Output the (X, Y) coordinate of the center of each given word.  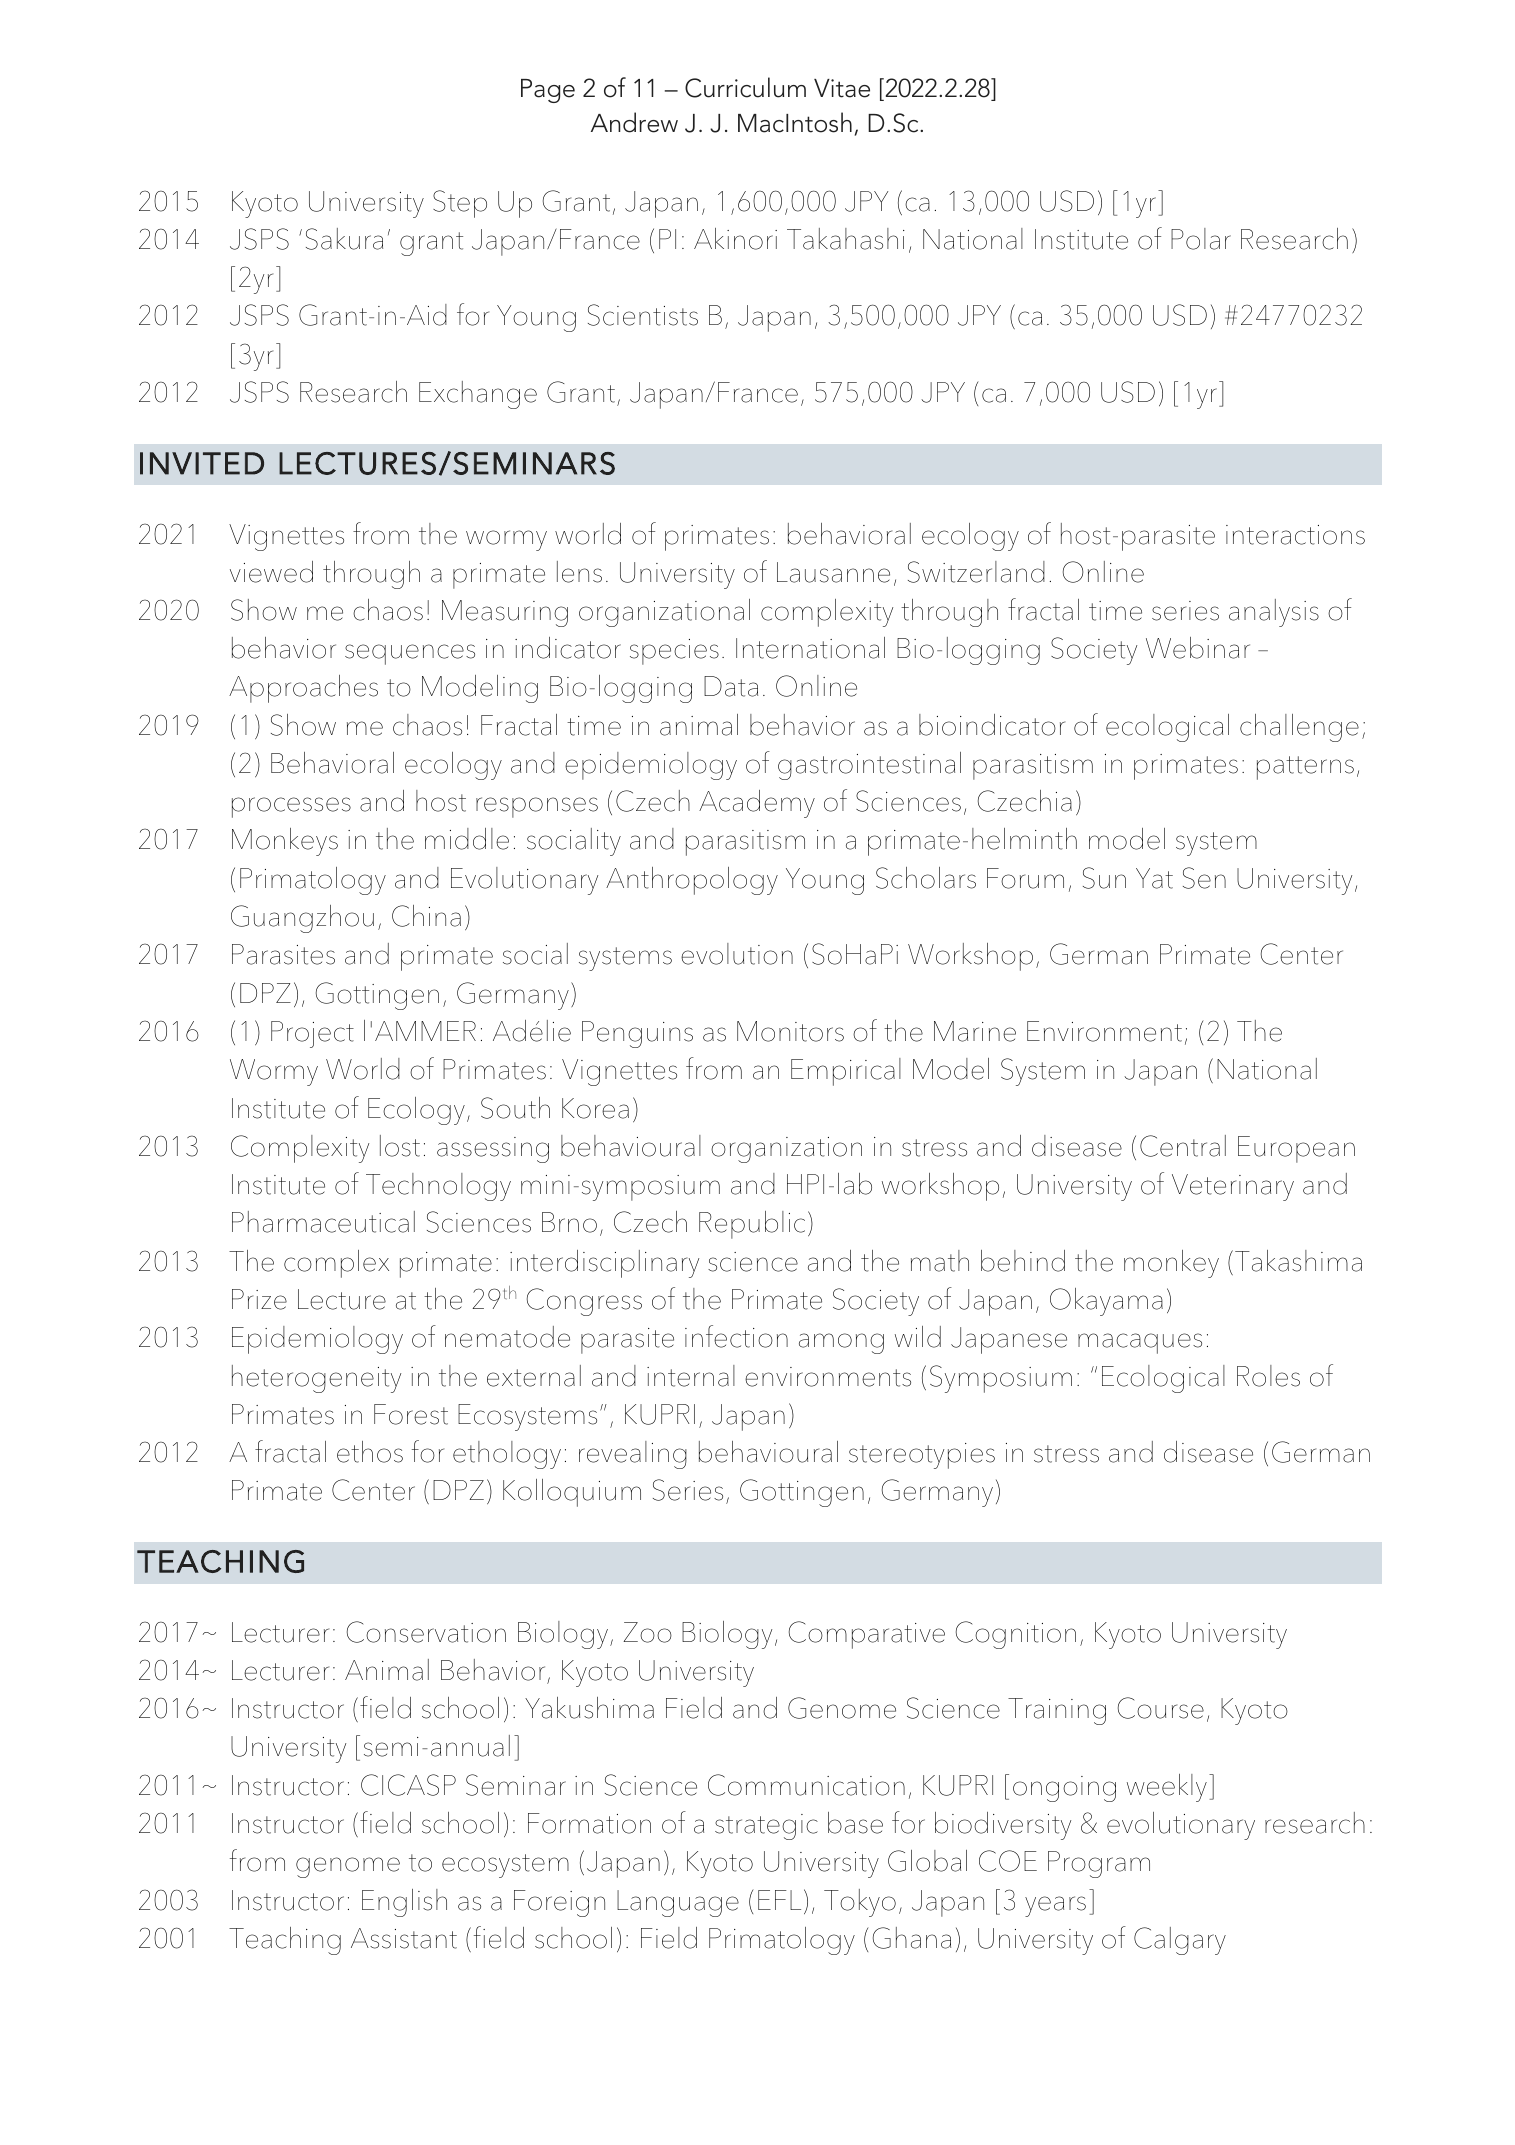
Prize (259, 1299)
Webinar (1198, 648)
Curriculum (745, 87)
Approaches (303, 689)
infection (736, 1336)
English (404, 1903)
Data (731, 686)
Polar (1201, 239)
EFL (779, 1900)
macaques (1140, 1343)
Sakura (344, 239)
